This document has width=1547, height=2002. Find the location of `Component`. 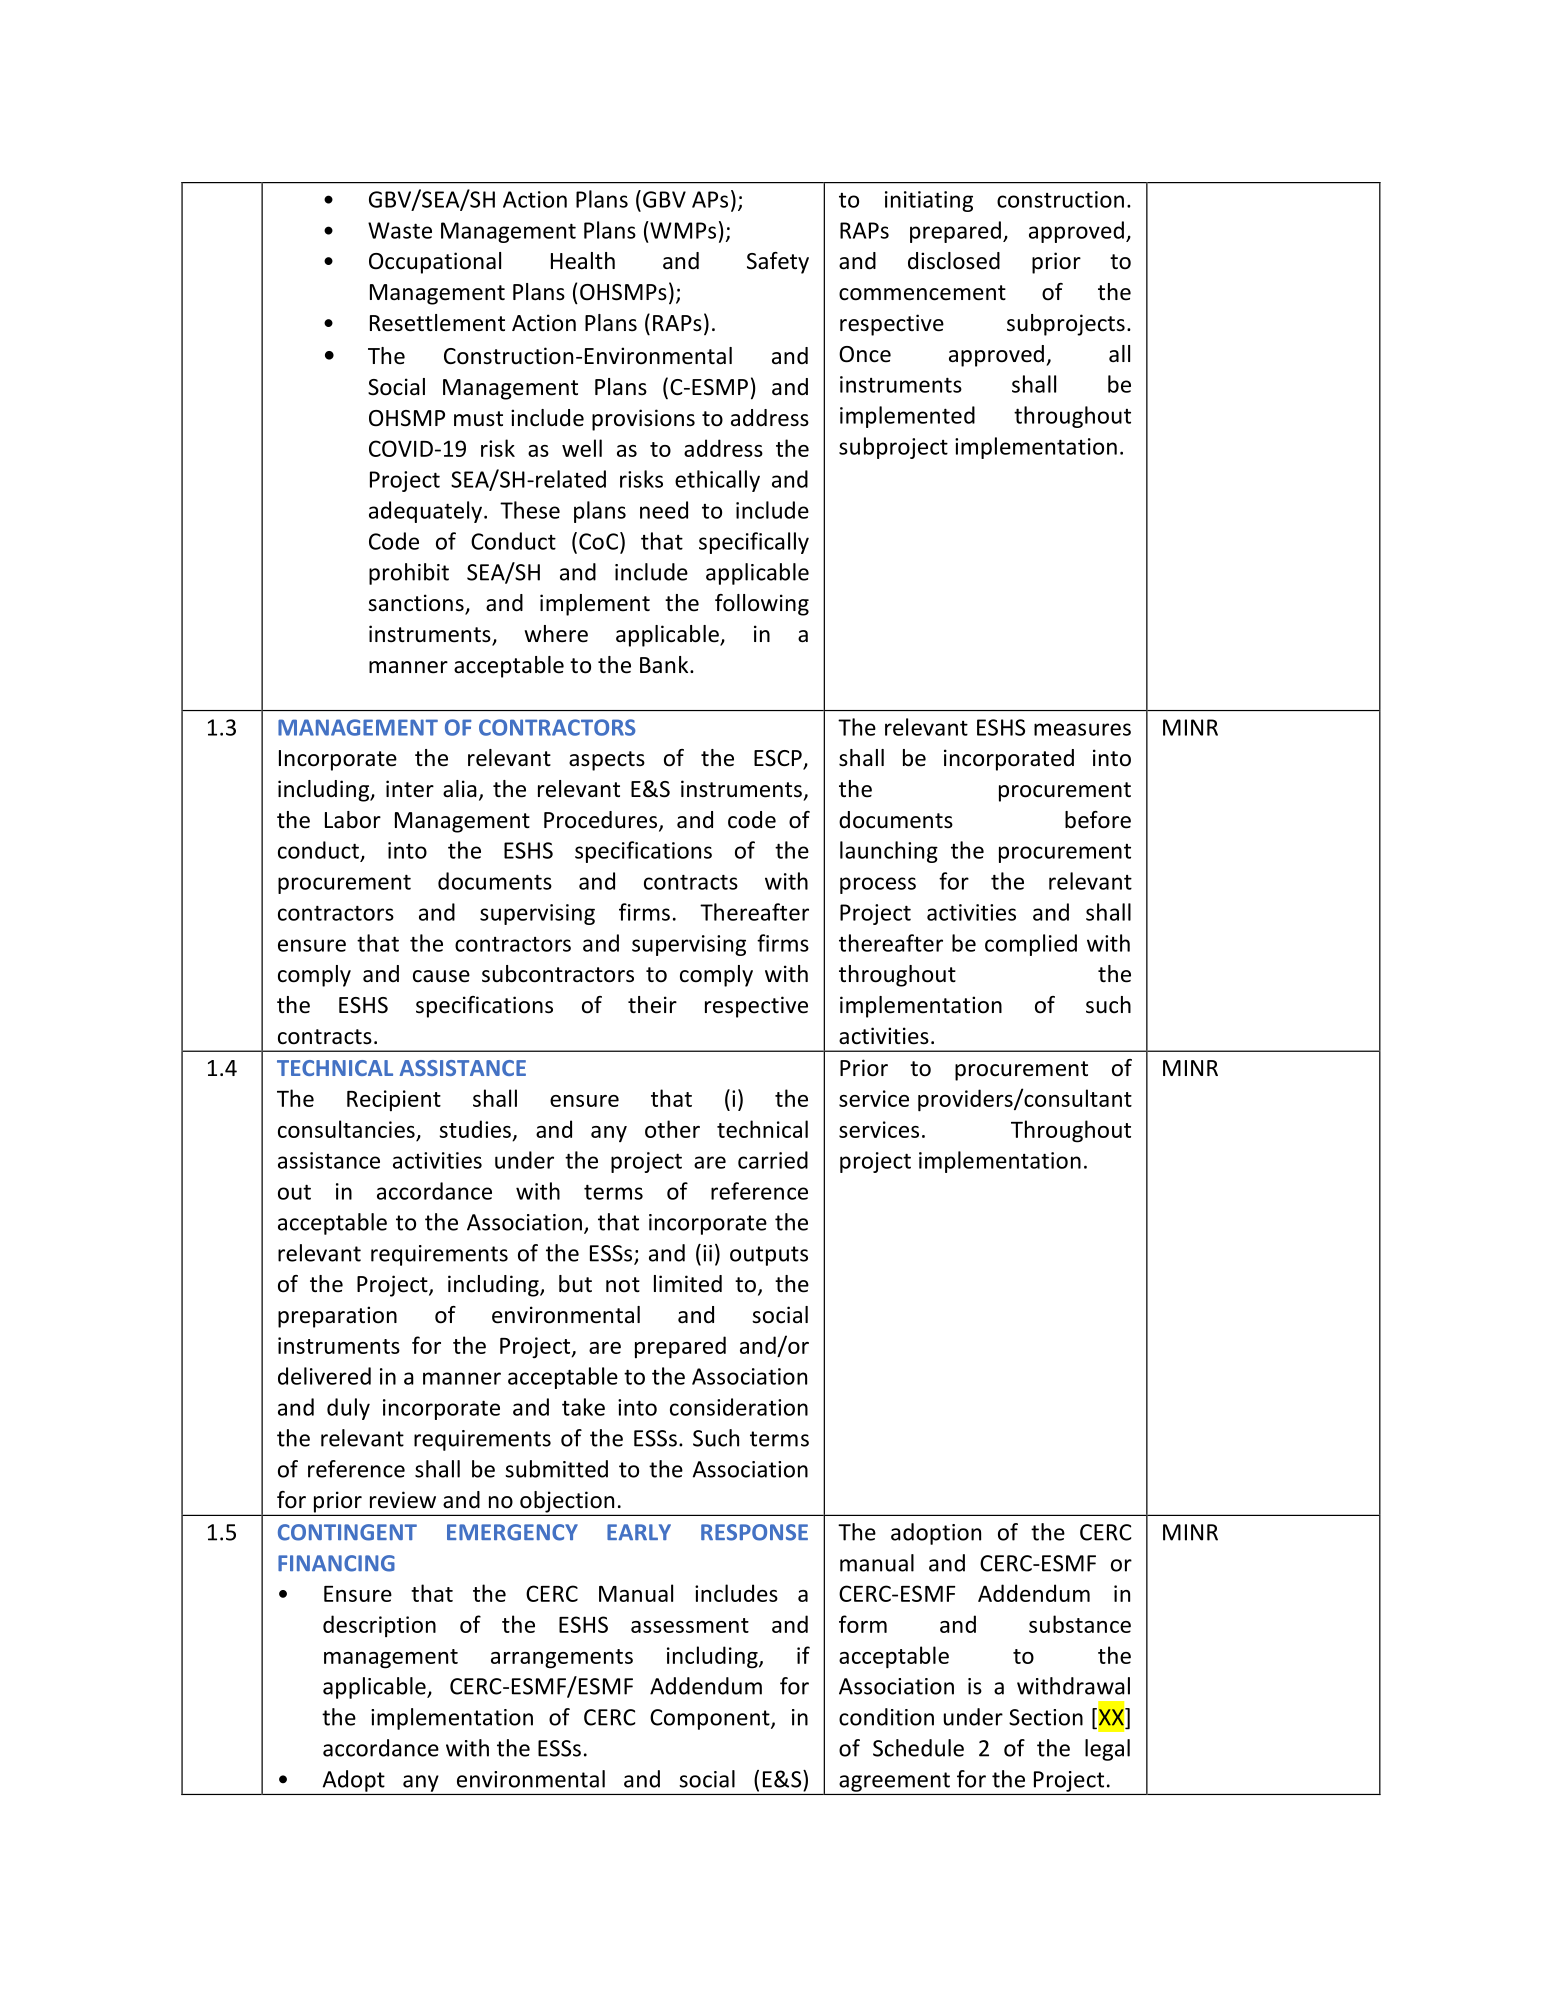

Component is located at coordinates (711, 1719).
